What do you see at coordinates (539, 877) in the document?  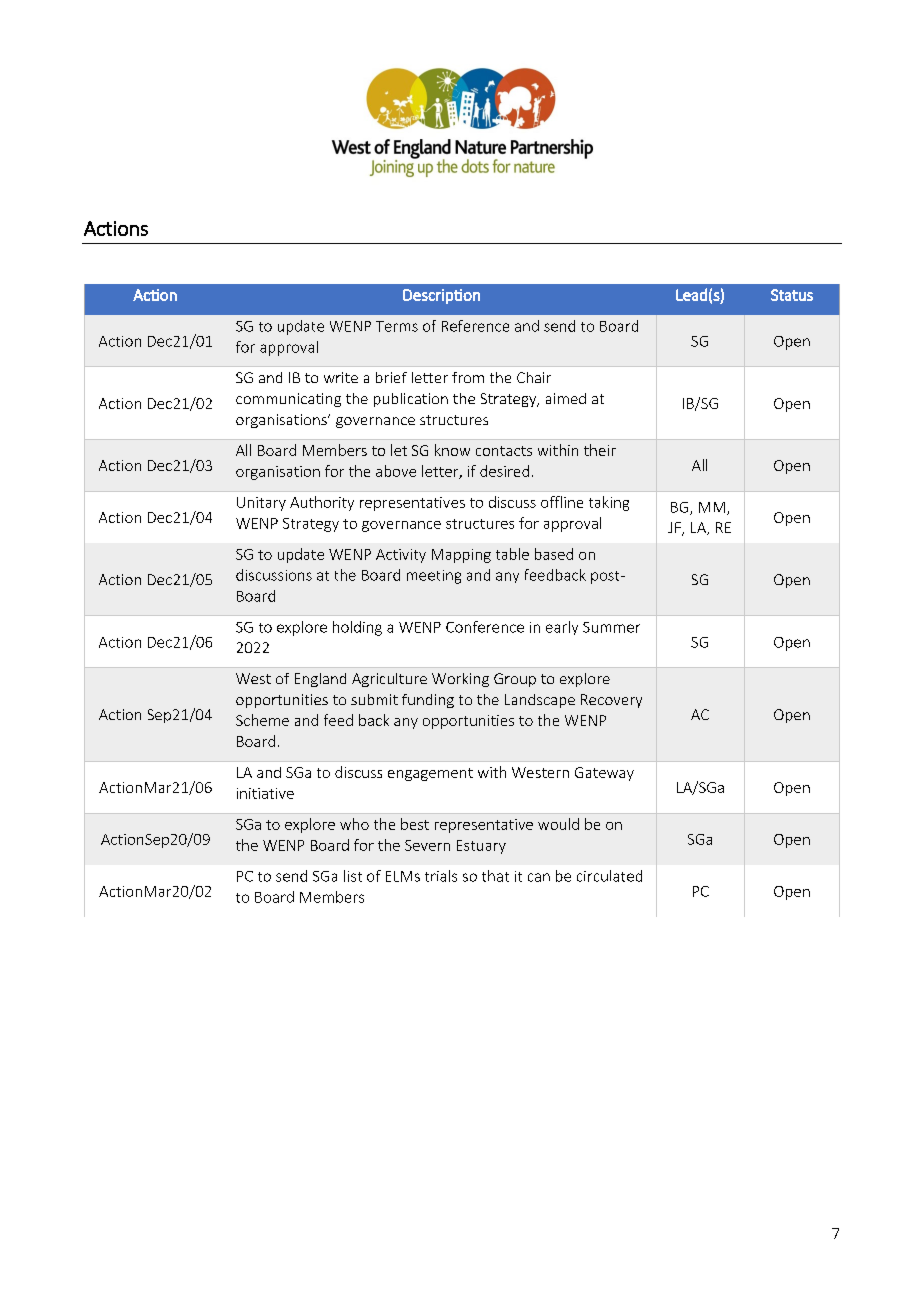 I see `can` at bounding box center [539, 877].
